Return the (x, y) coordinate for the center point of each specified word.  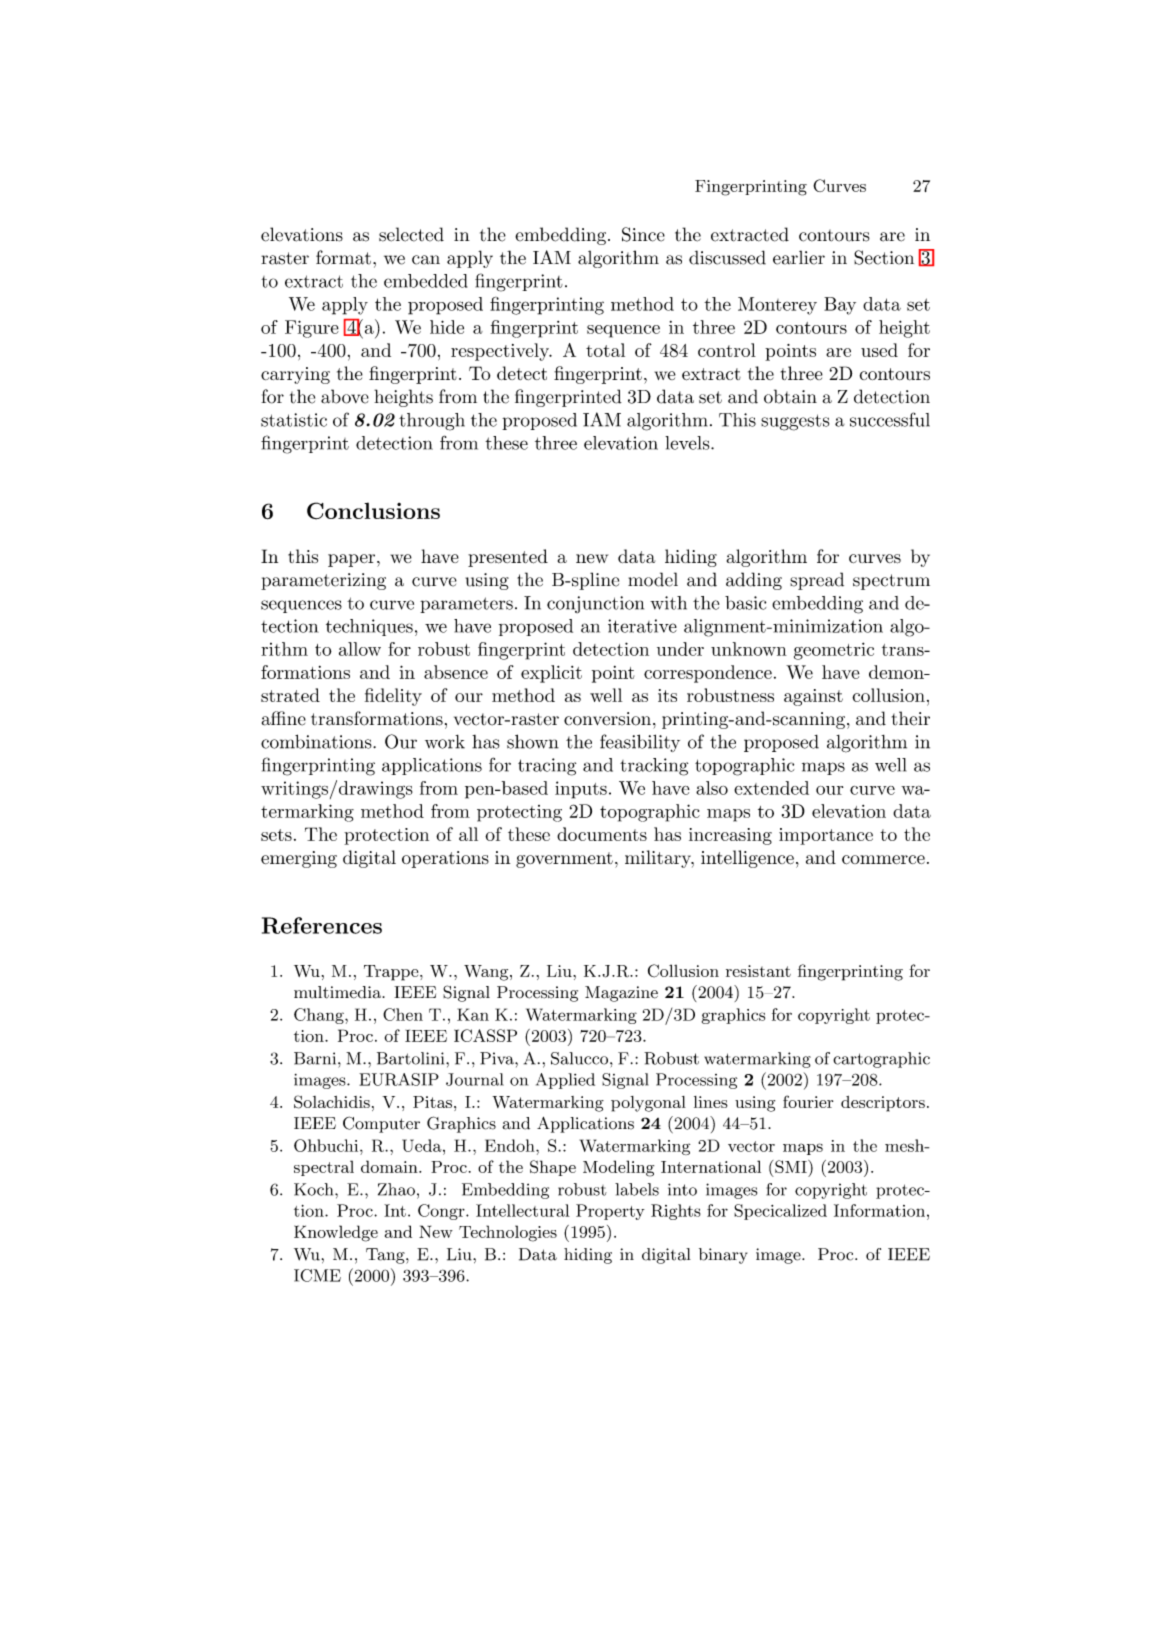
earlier (799, 257)
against (813, 697)
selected (411, 234)
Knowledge (336, 1233)
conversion (609, 719)
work (445, 742)
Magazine (621, 994)
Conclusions (373, 511)
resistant (758, 971)
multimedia (338, 992)
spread (817, 581)
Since (643, 234)
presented (508, 558)
